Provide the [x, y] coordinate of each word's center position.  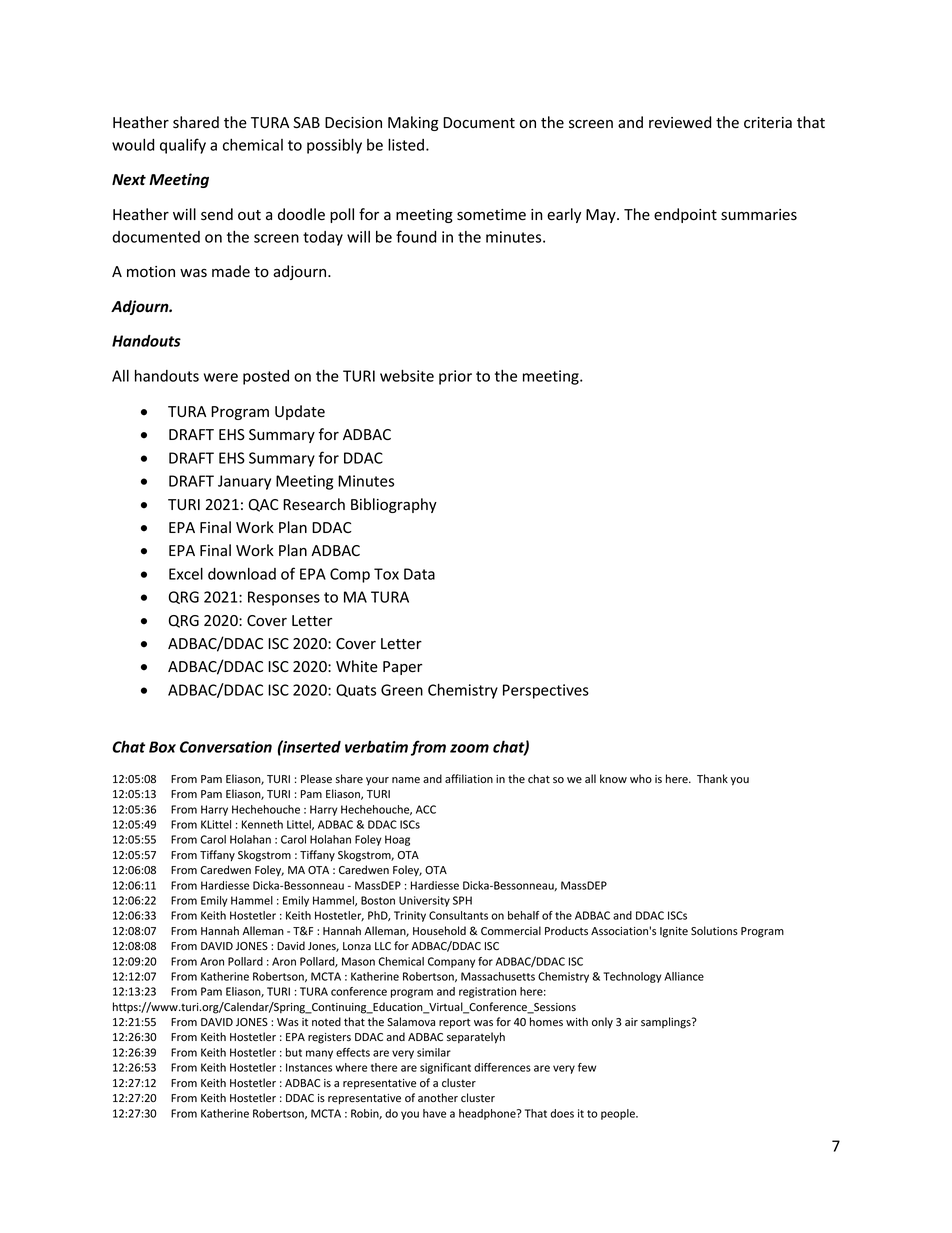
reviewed [680, 122]
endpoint [685, 215]
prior [455, 377]
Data [419, 574]
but [294, 1052]
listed [406, 144]
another [438, 1097]
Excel [186, 573]
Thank [712, 778]
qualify [183, 146]
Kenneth [262, 824]
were [221, 377]
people [619, 1114]
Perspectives [546, 691]
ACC [426, 809]
